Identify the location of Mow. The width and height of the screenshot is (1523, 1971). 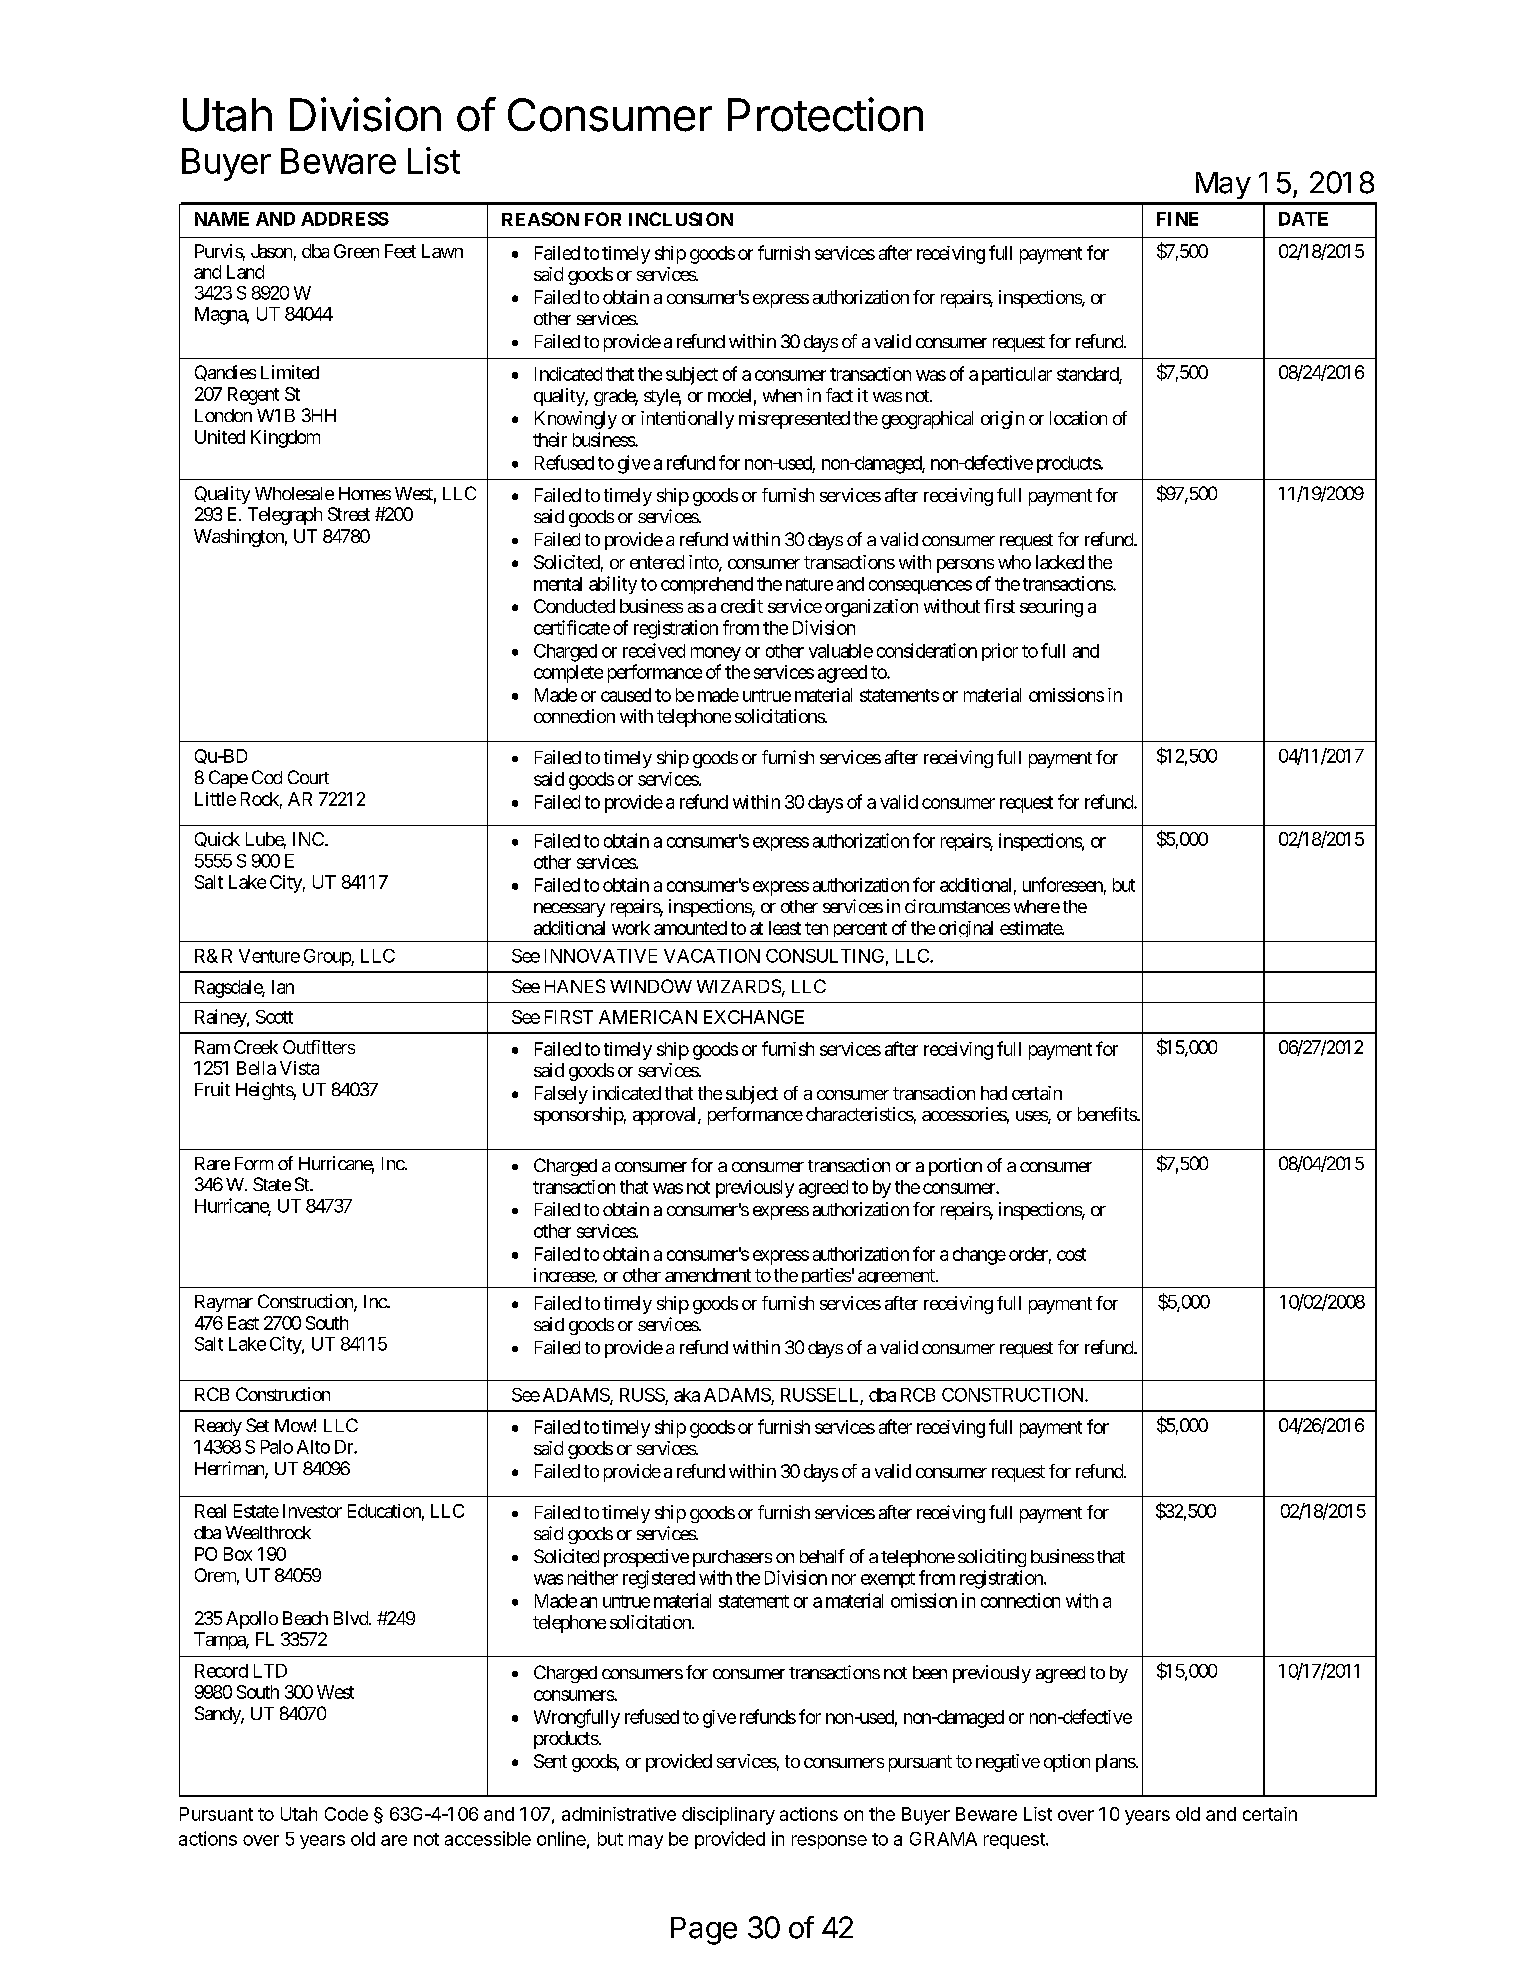
(294, 1425).
